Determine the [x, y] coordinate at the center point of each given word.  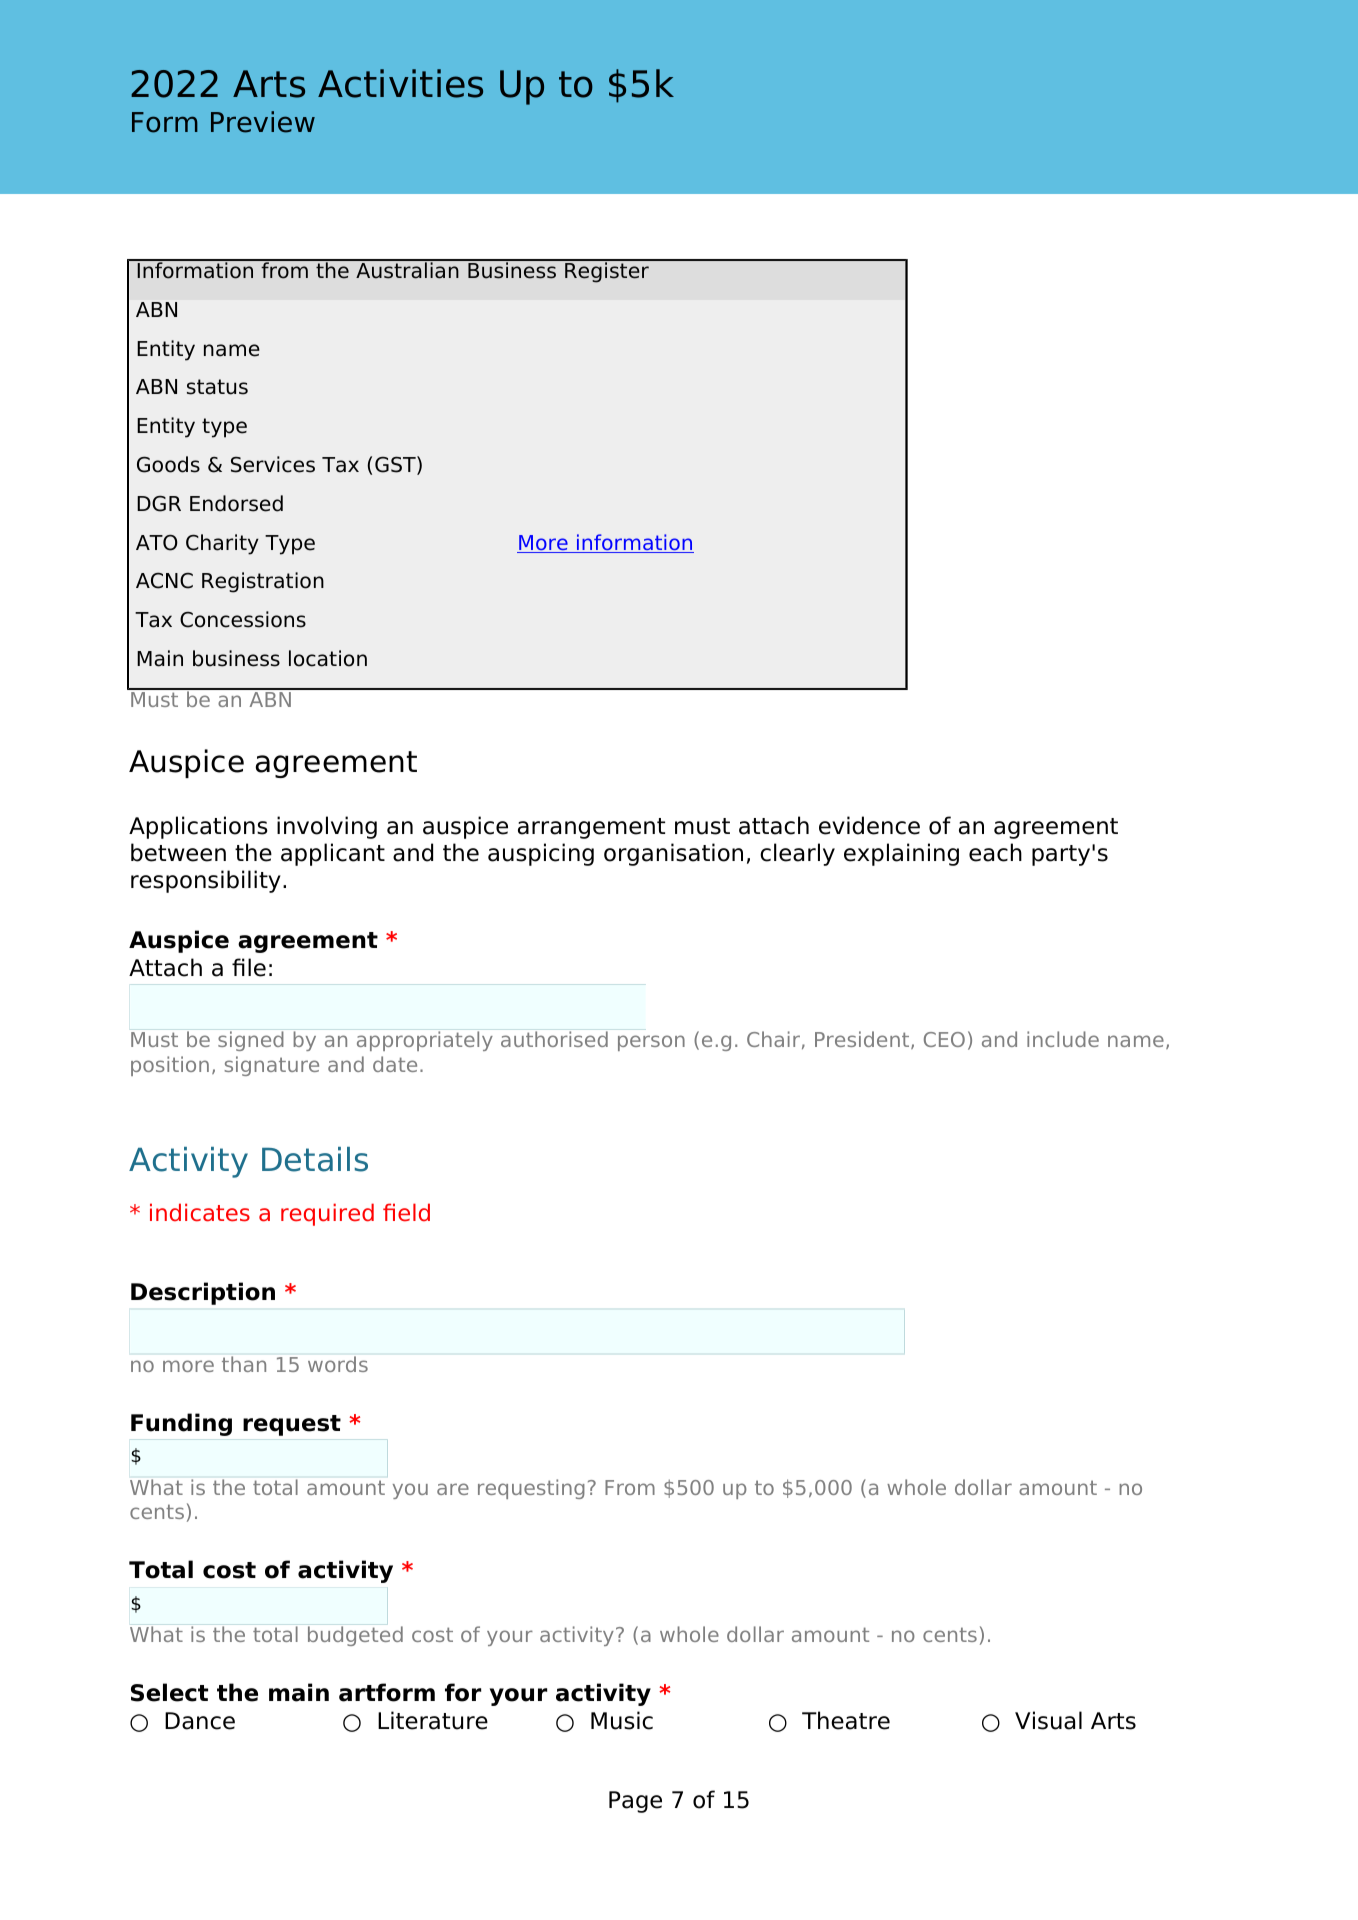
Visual [1048, 1720]
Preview [263, 122]
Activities [400, 83]
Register [607, 271]
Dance [200, 1721]
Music [622, 1720]
